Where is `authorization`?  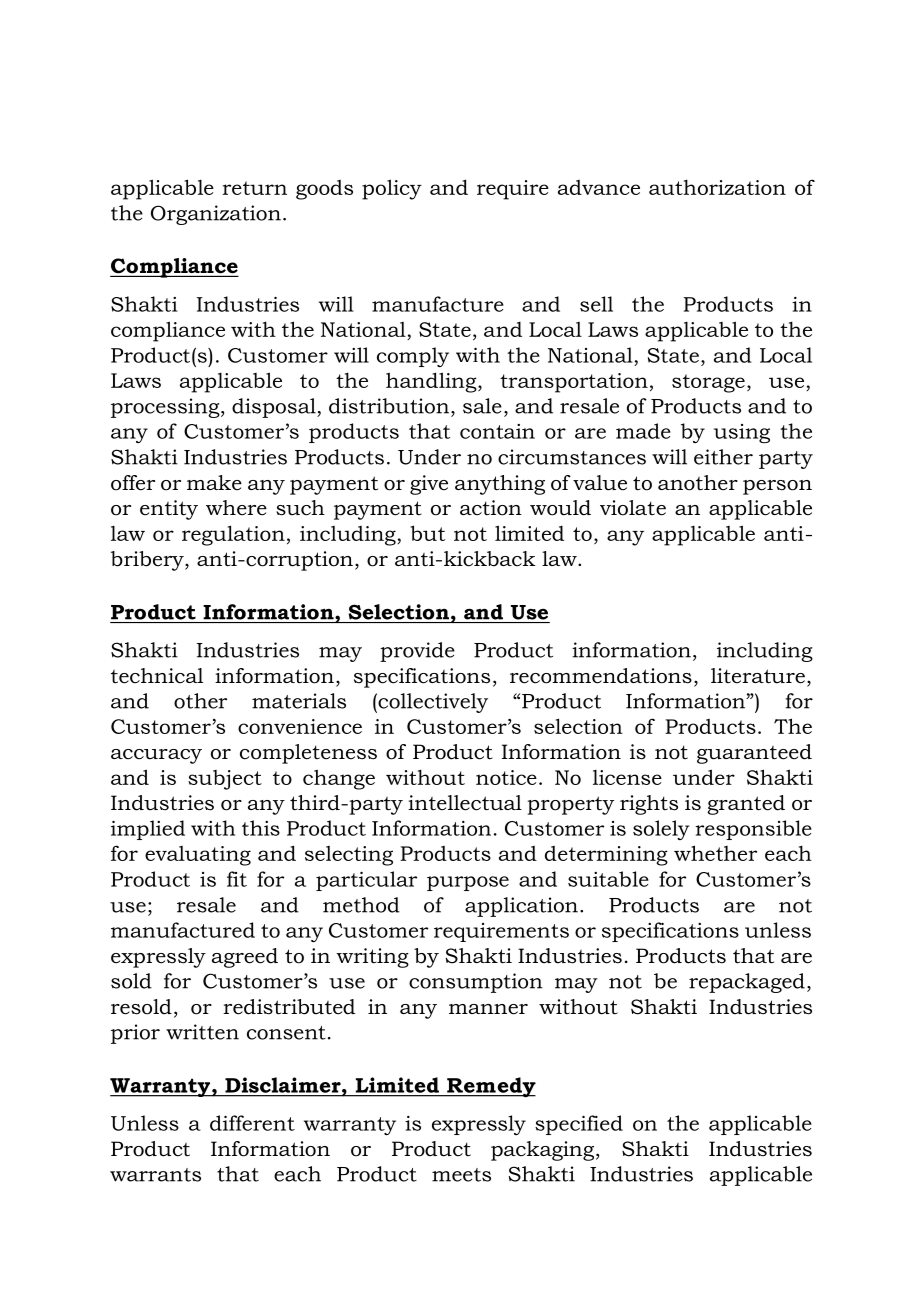
authorization is located at coordinates (717, 187).
